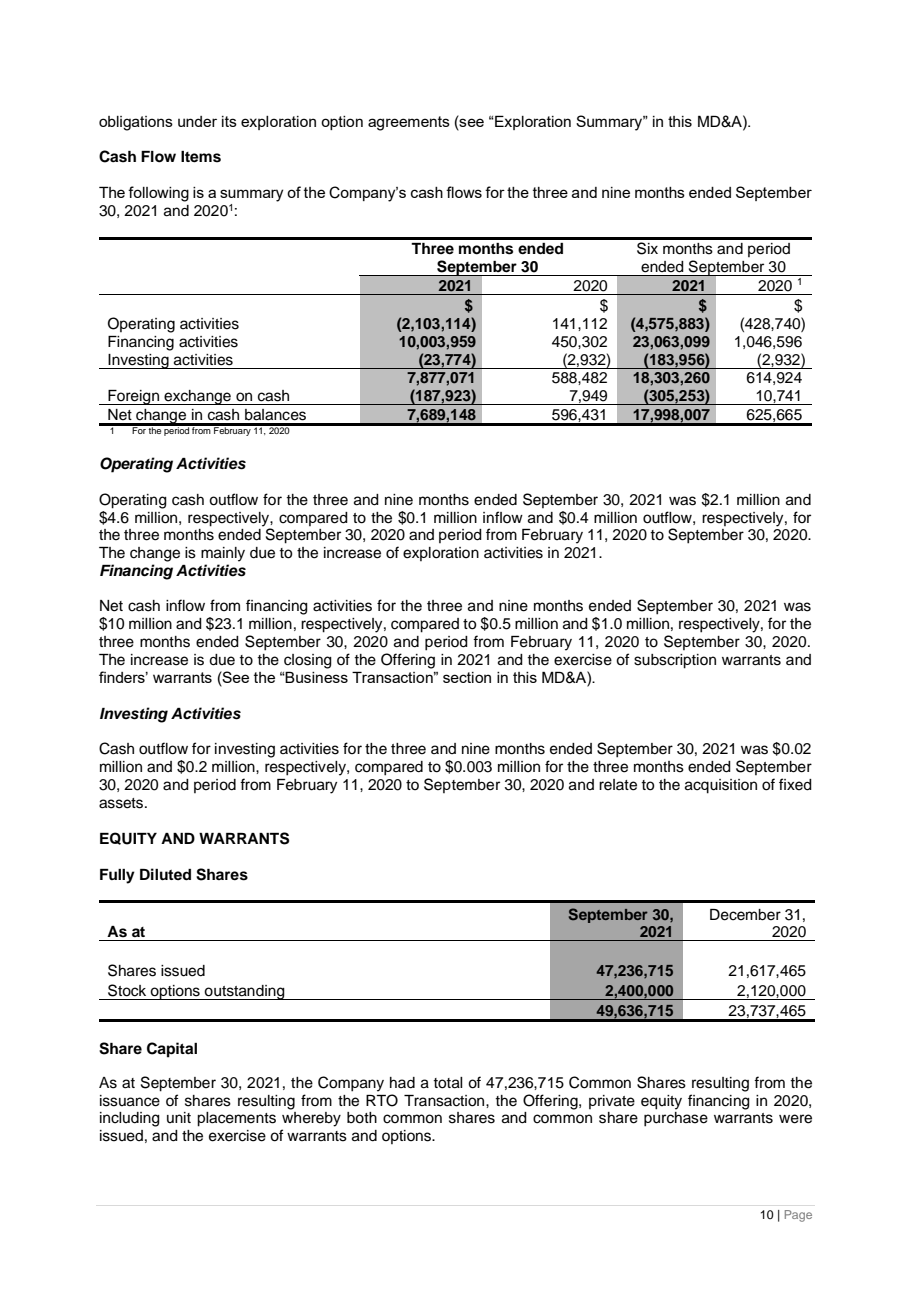 The height and width of the screenshot is (1308, 924). Describe the element at coordinates (675, 661) in the screenshot. I see `subscription` at that location.
